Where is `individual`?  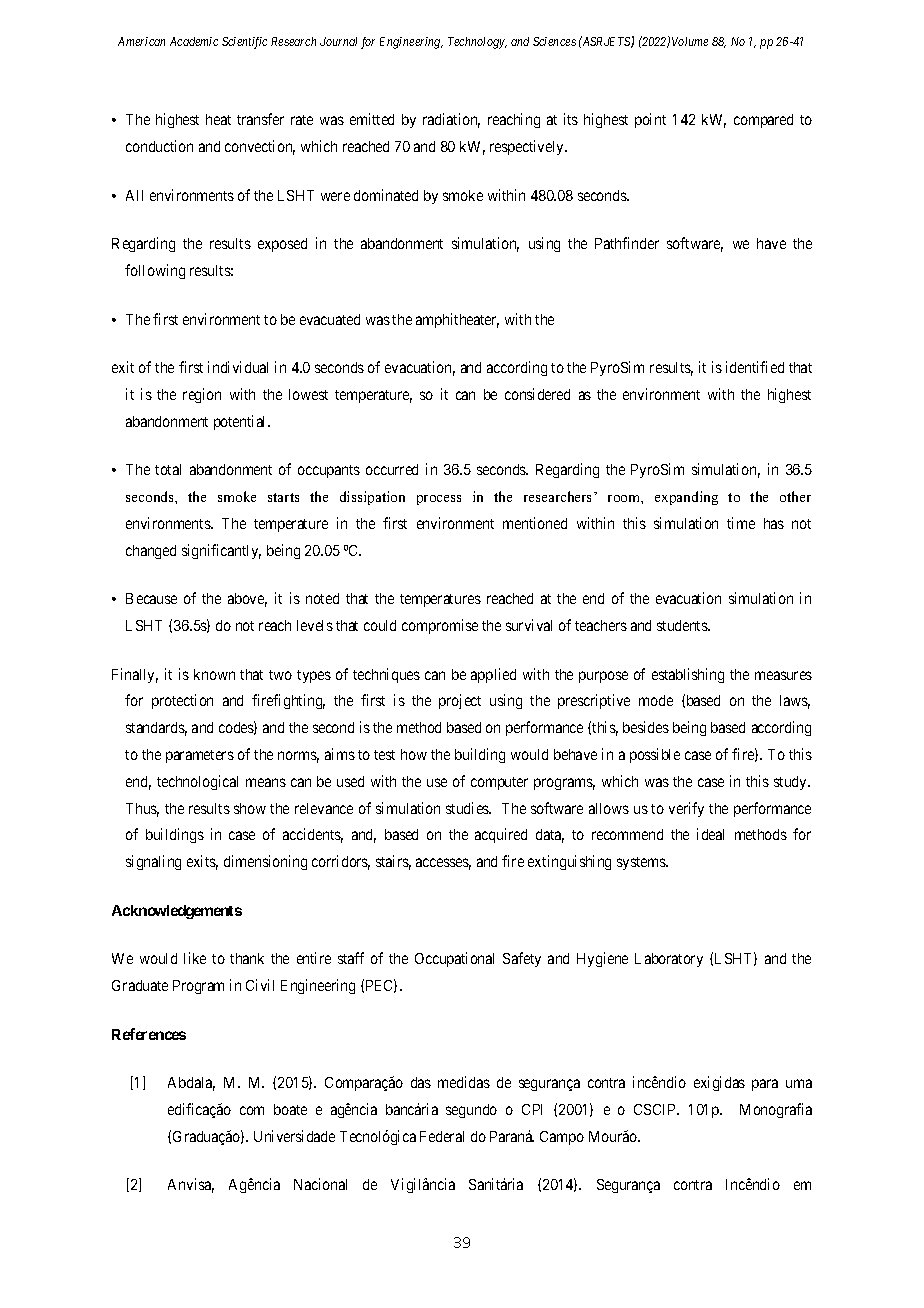
individual is located at coordinates (238, 367).
